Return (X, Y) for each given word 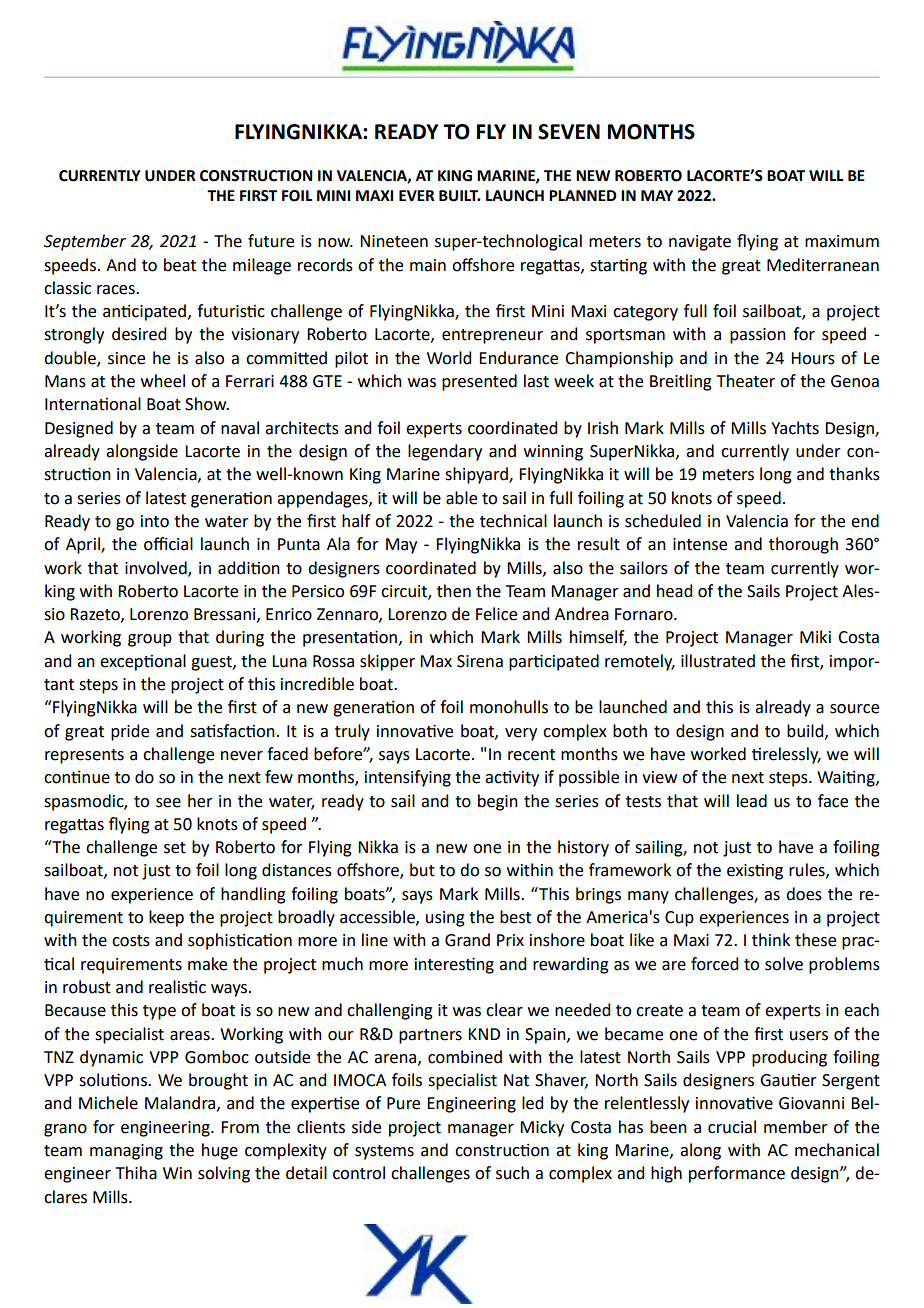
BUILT (460, 196)
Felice (496, 614)
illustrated (718, 661)
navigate (700, 243)
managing (126, 1152)
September (85, 242)
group (150, 640)
